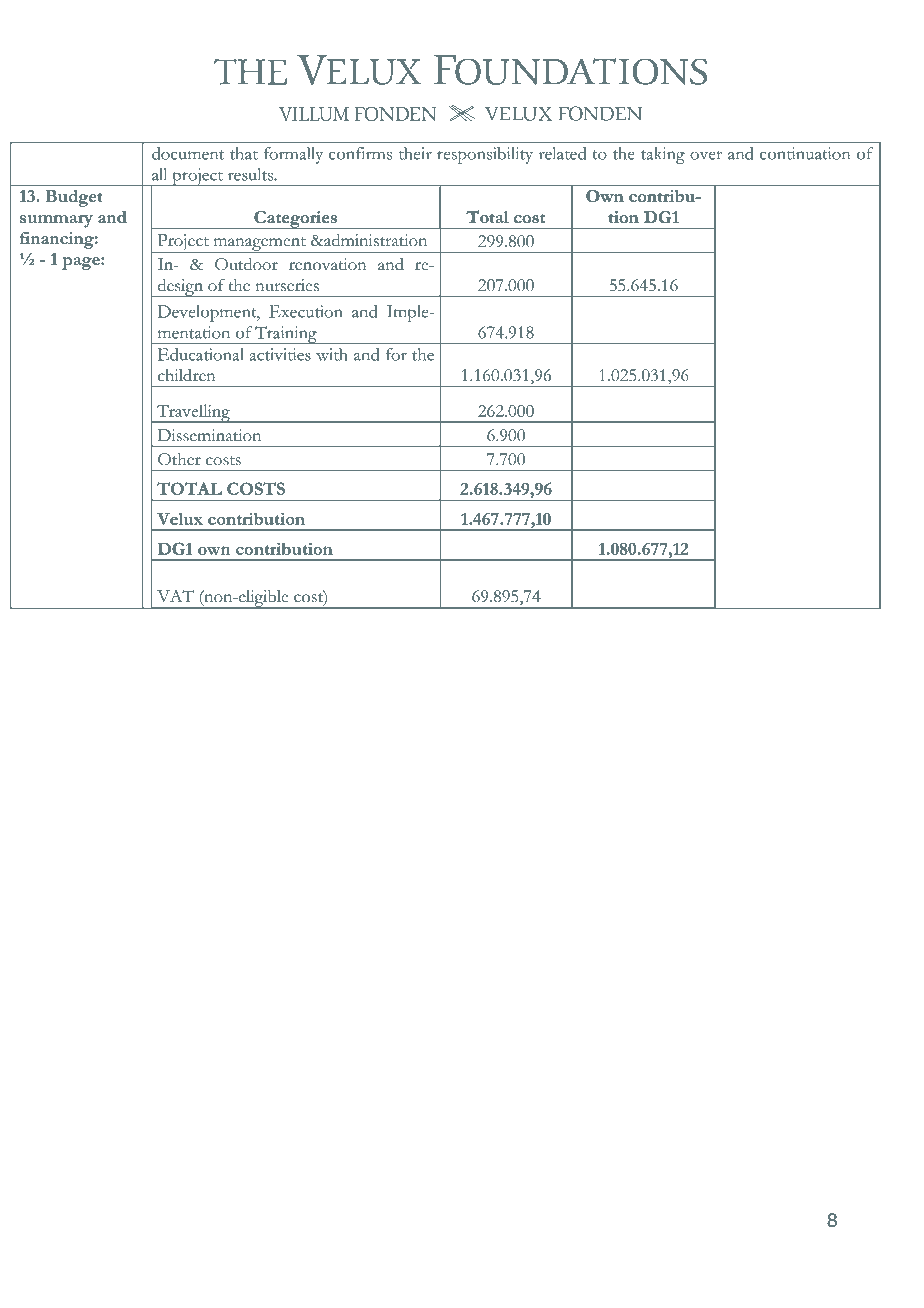 This screenshot has width=924, height=1308. I want to click on document, so click(188, 153).
